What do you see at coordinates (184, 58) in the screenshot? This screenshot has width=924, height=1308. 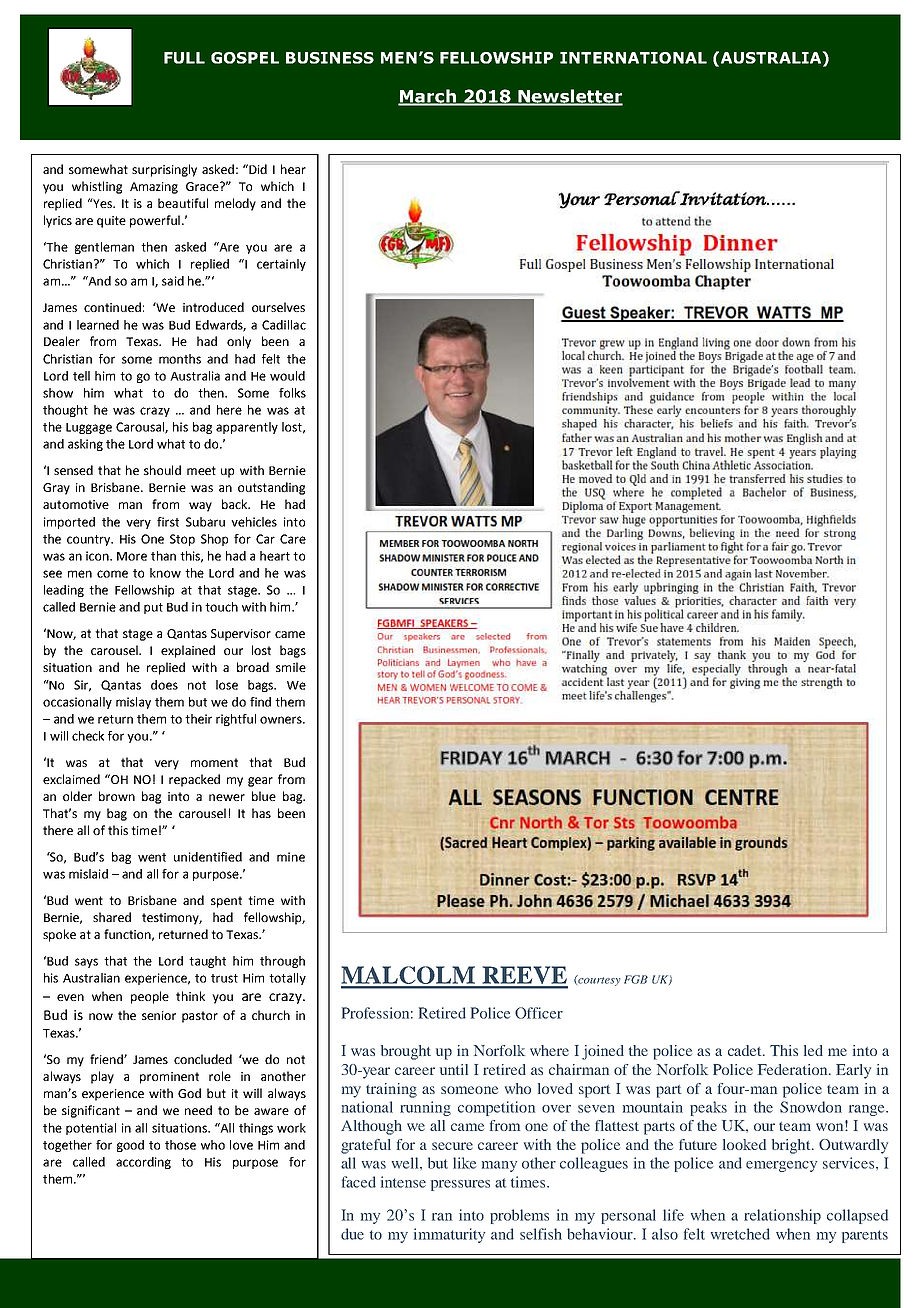 I see `FULL` at bounding box center [184, 58].
